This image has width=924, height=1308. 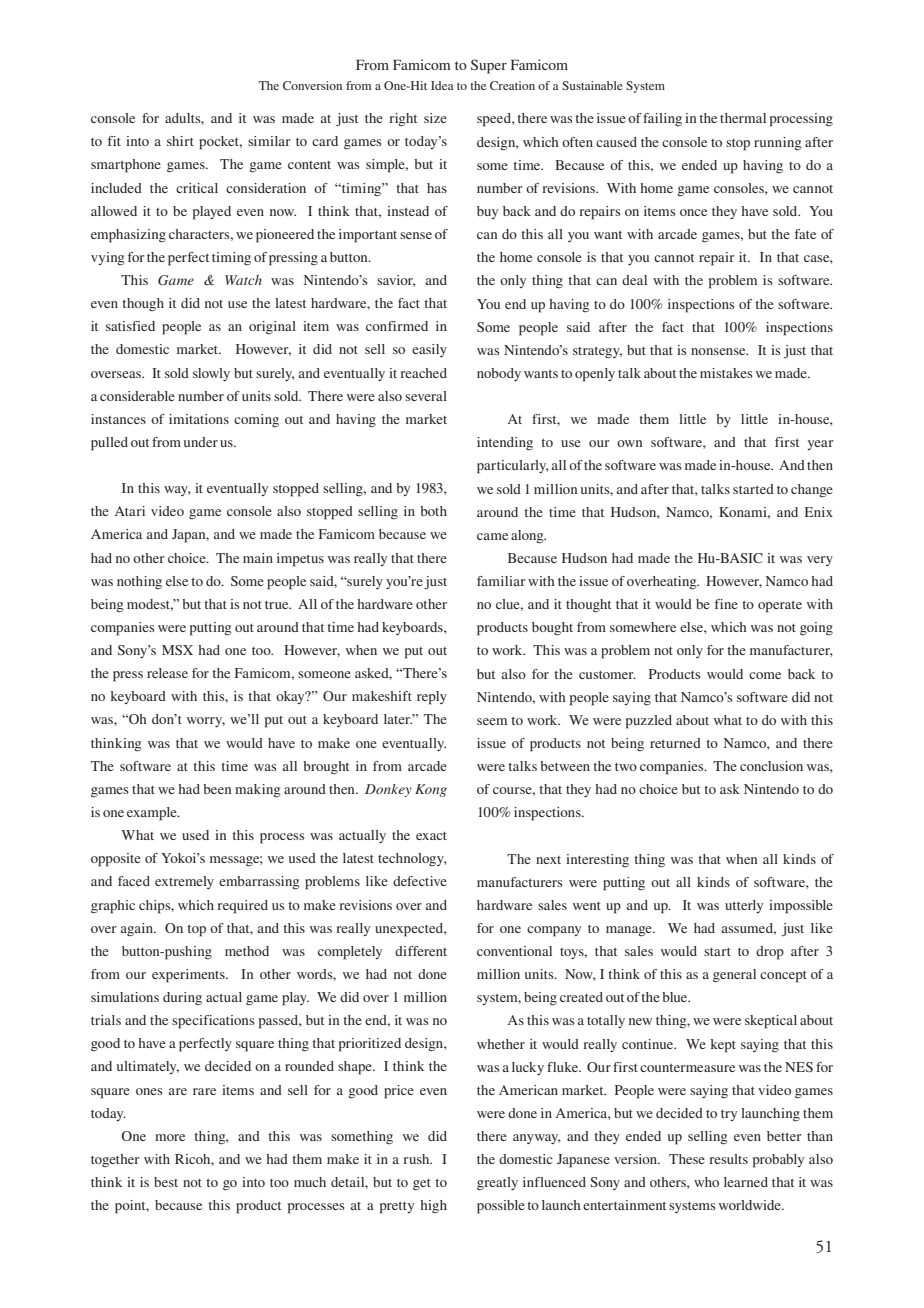 I want to click on fine, so click(x=726, y=604).
